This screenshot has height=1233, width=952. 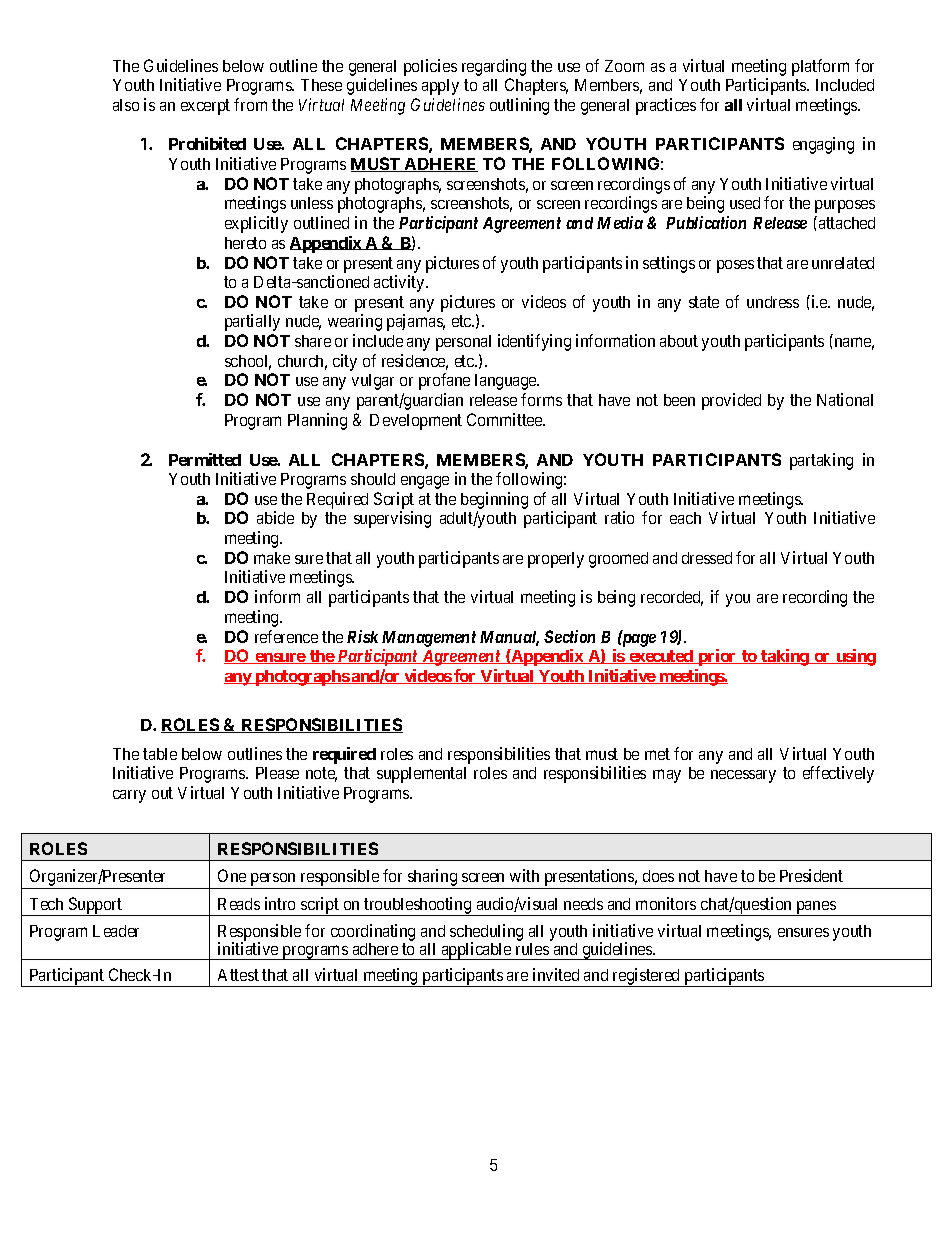 What do you see at coordinates (476, 951) in the screenshot?
I see `applicable` at bounding box center [476, 951].
